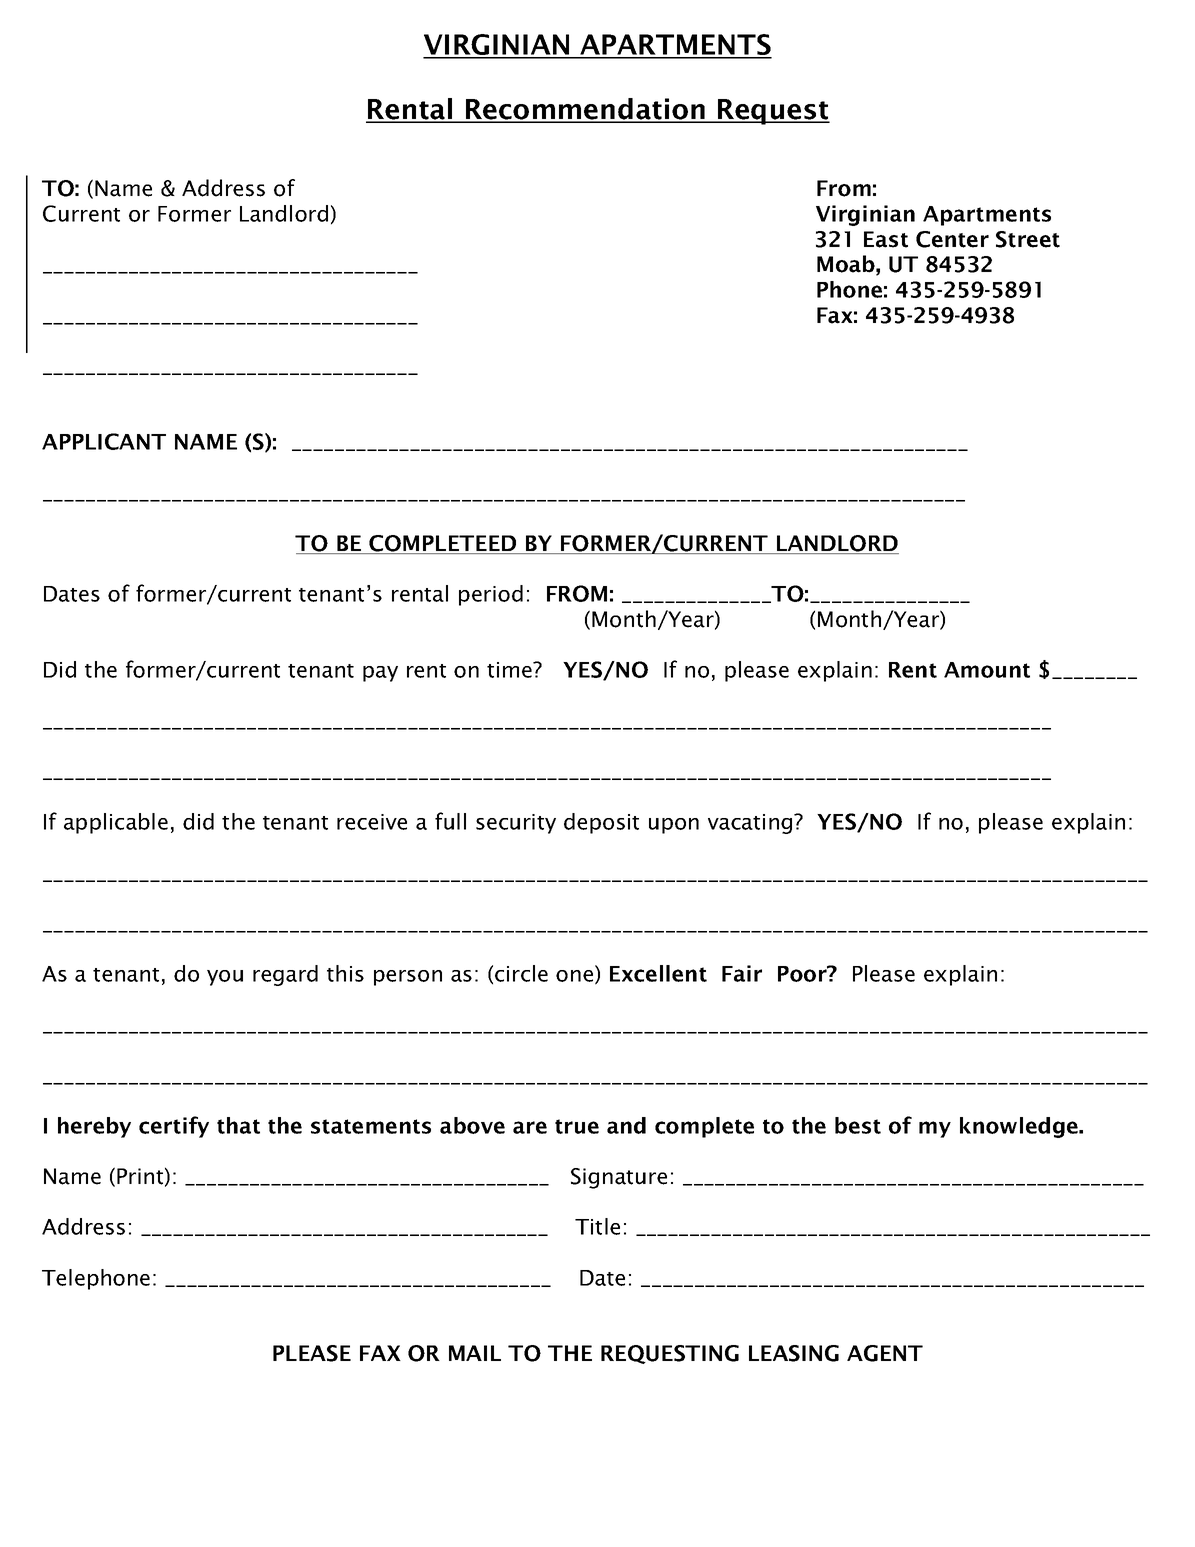 The image size is (1195, 1547). I want to click on Street, so click(1028, 239).
